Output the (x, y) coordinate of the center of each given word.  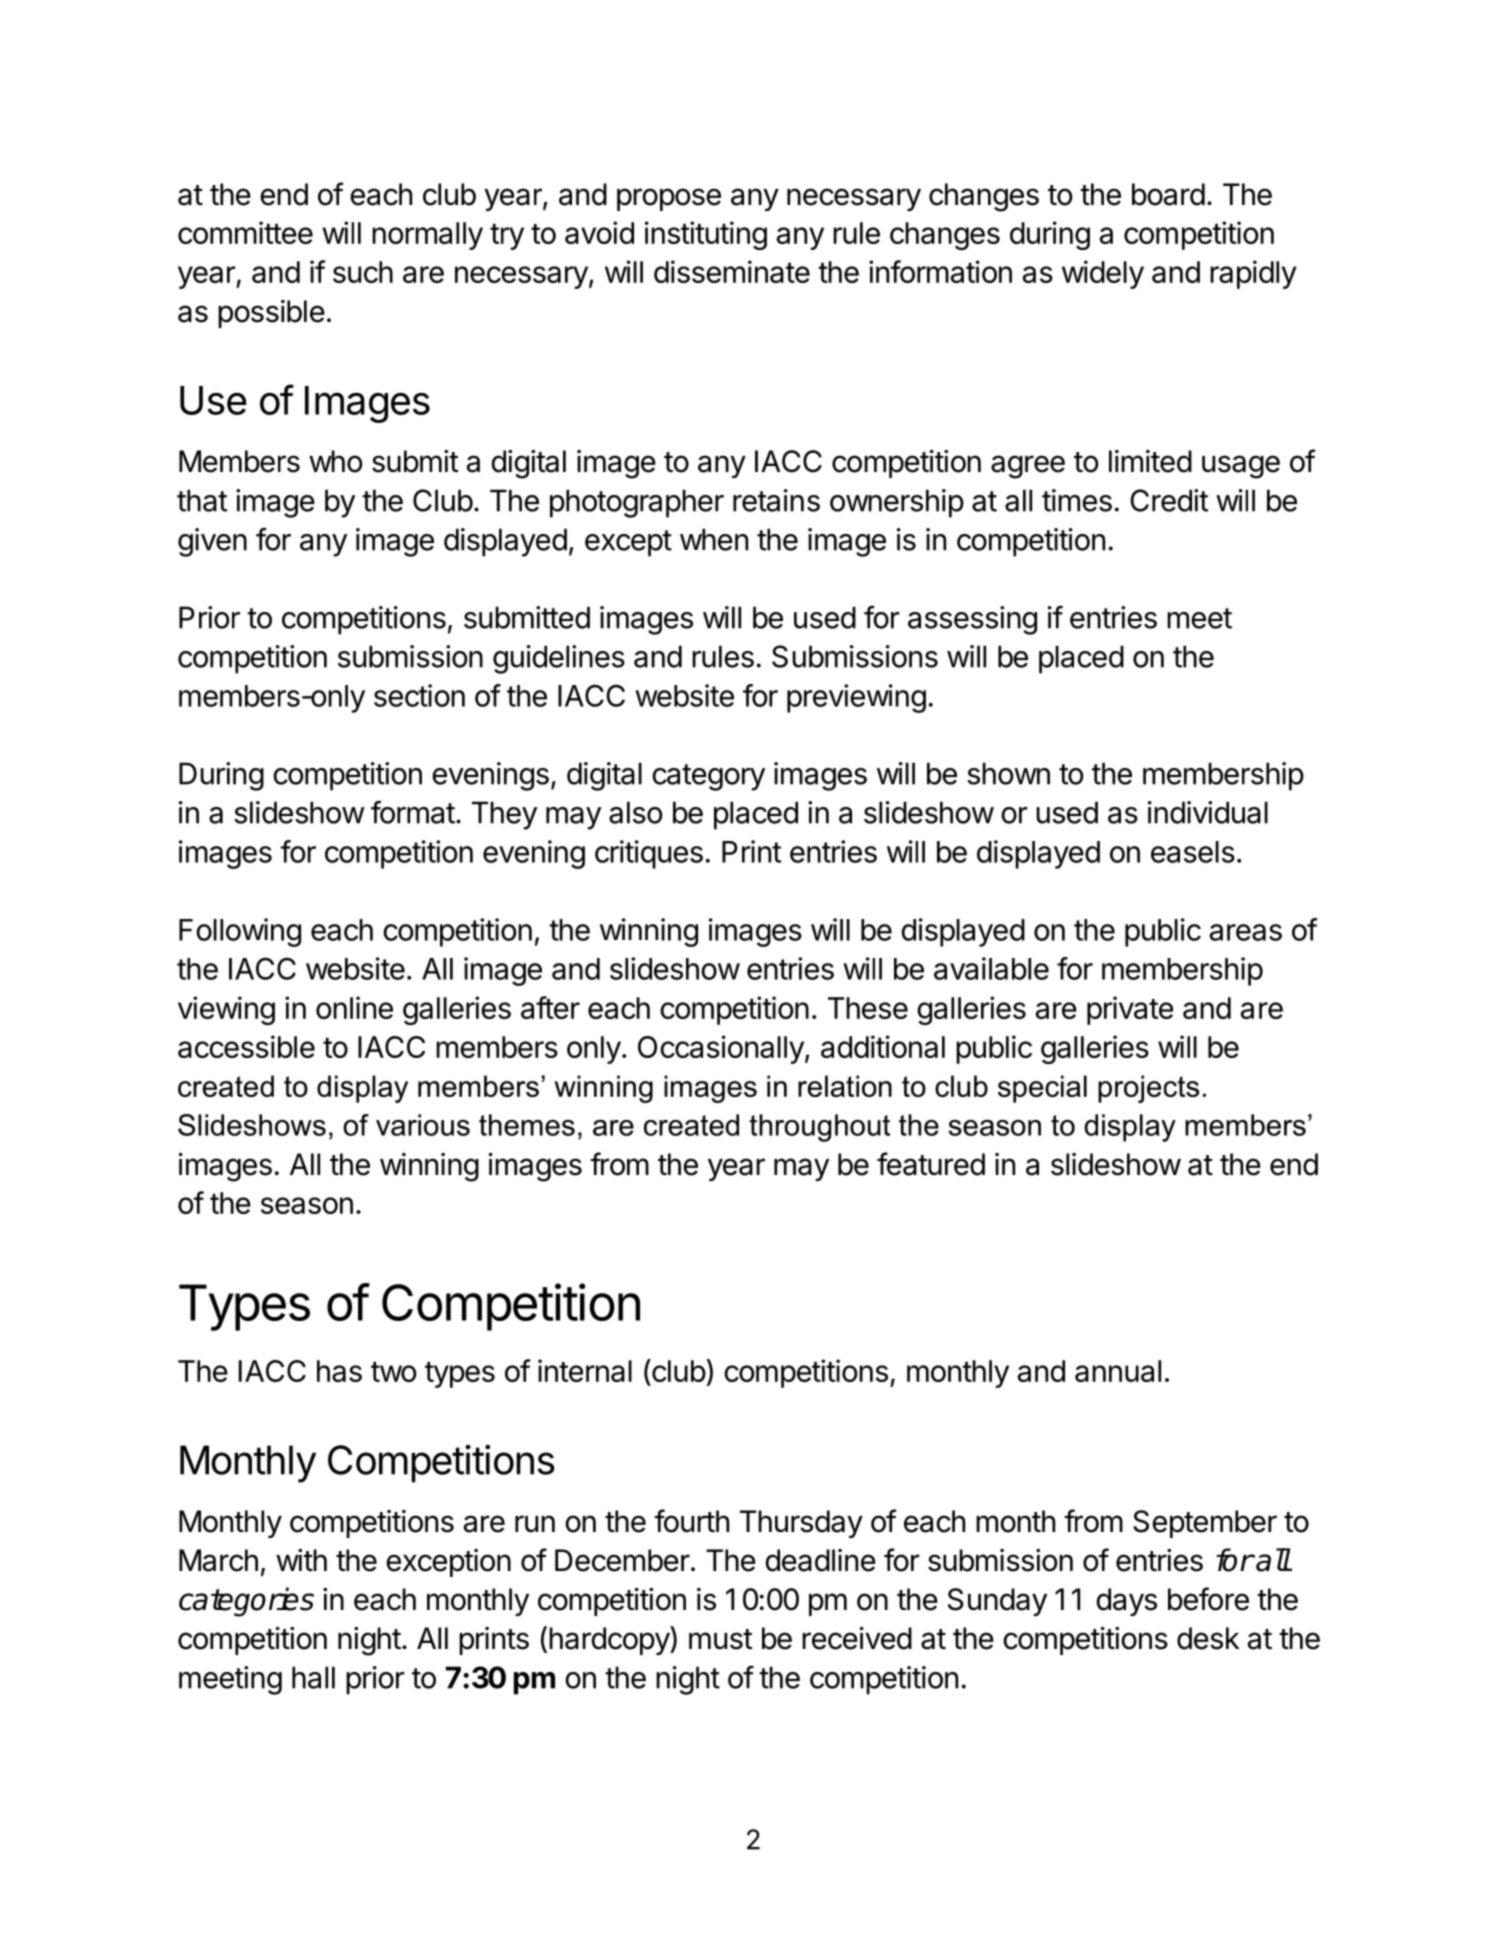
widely (1103, 274)
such (363, 272)
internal (585, 1370)
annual (1118, 1371)
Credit (1169, 500)
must (720, 1639)
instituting (706, 235)
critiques (649, 854)
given (212, 542)
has (339, 1371)
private (1130, 1010)
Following (240, 932)
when (714, 539)
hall (313, 1677)
